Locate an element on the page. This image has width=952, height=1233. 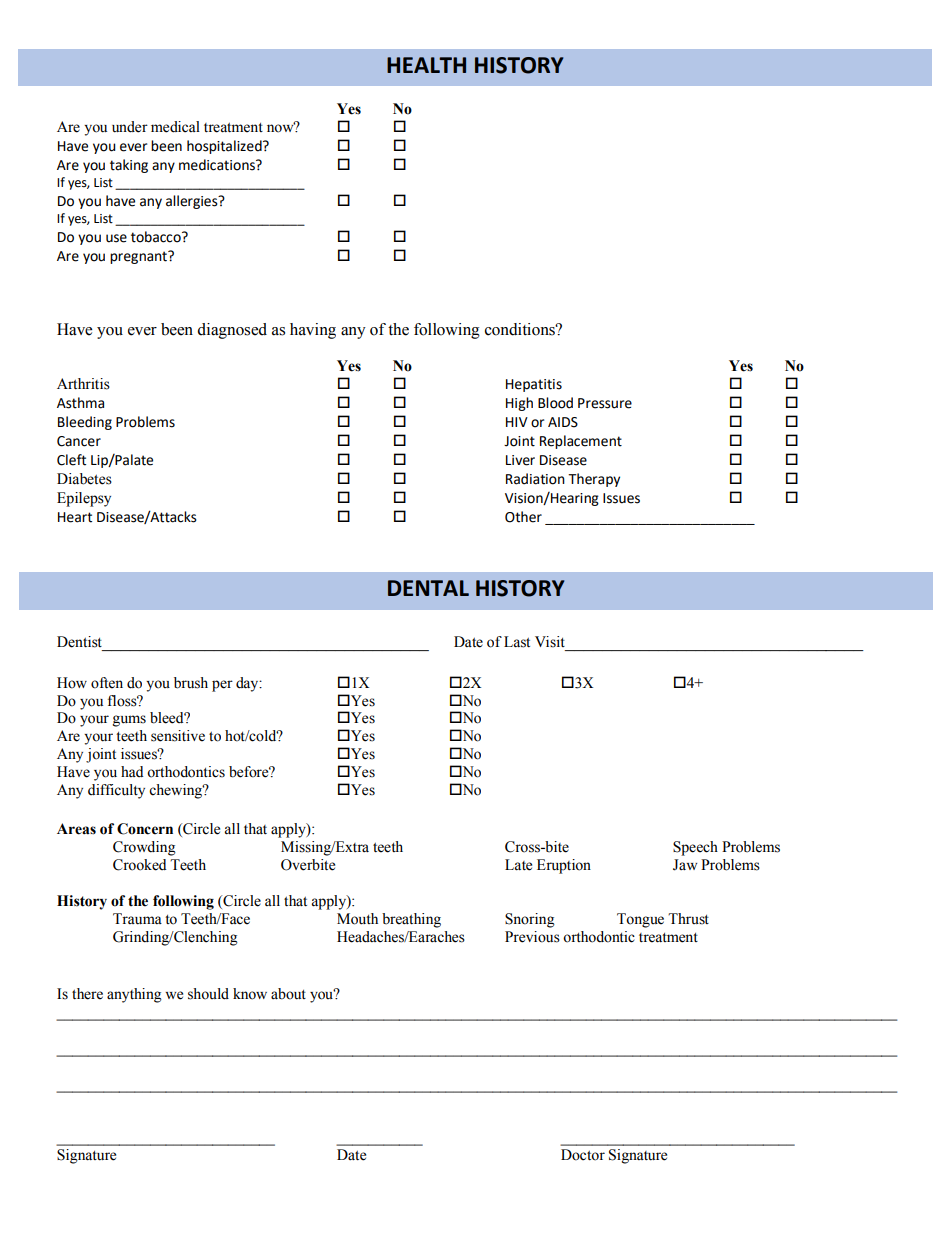
Hepatitis is located at coordinates (534, 385).
